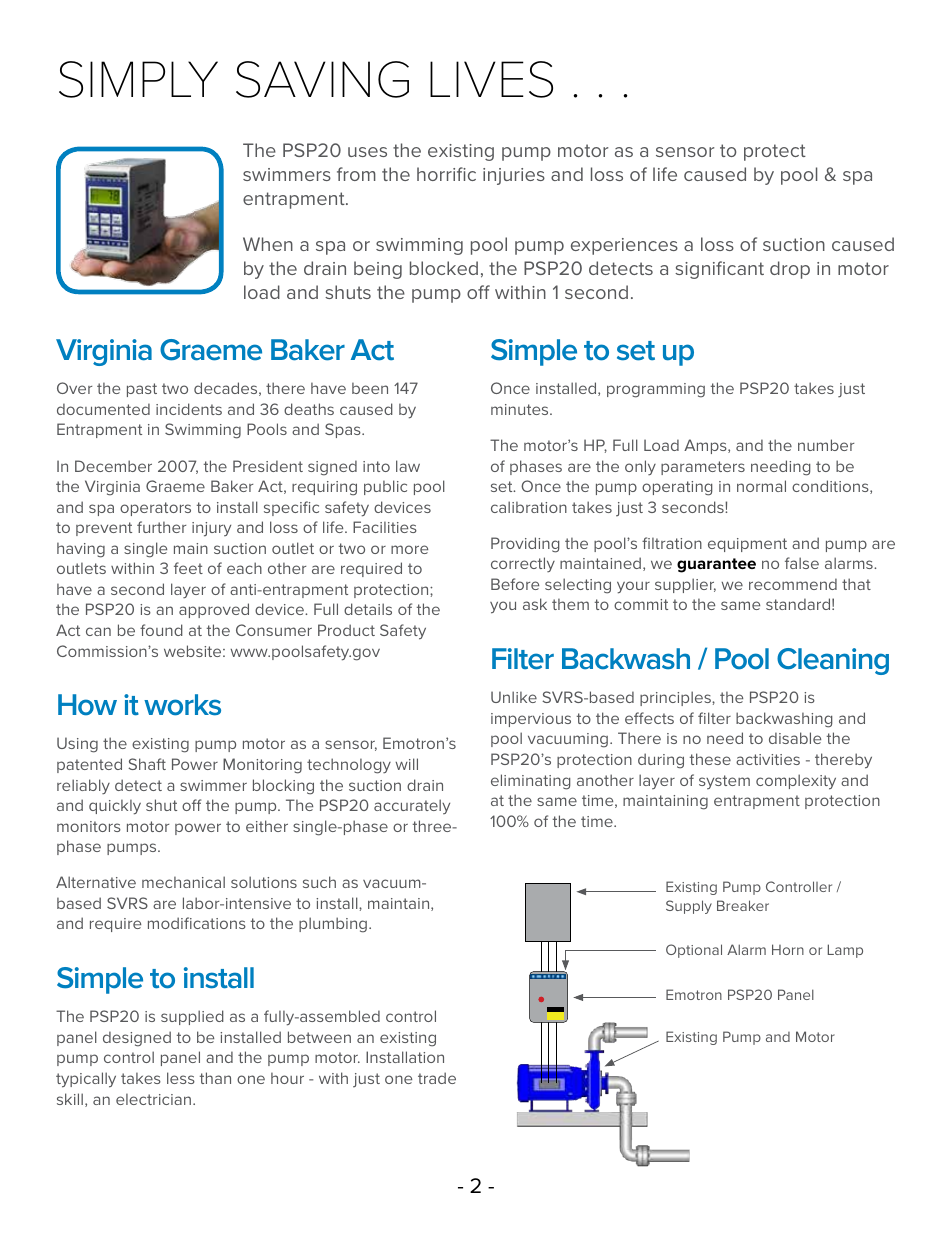  Describe the element at coordinates (181, 1078) in the document. I see `less` at that location.
